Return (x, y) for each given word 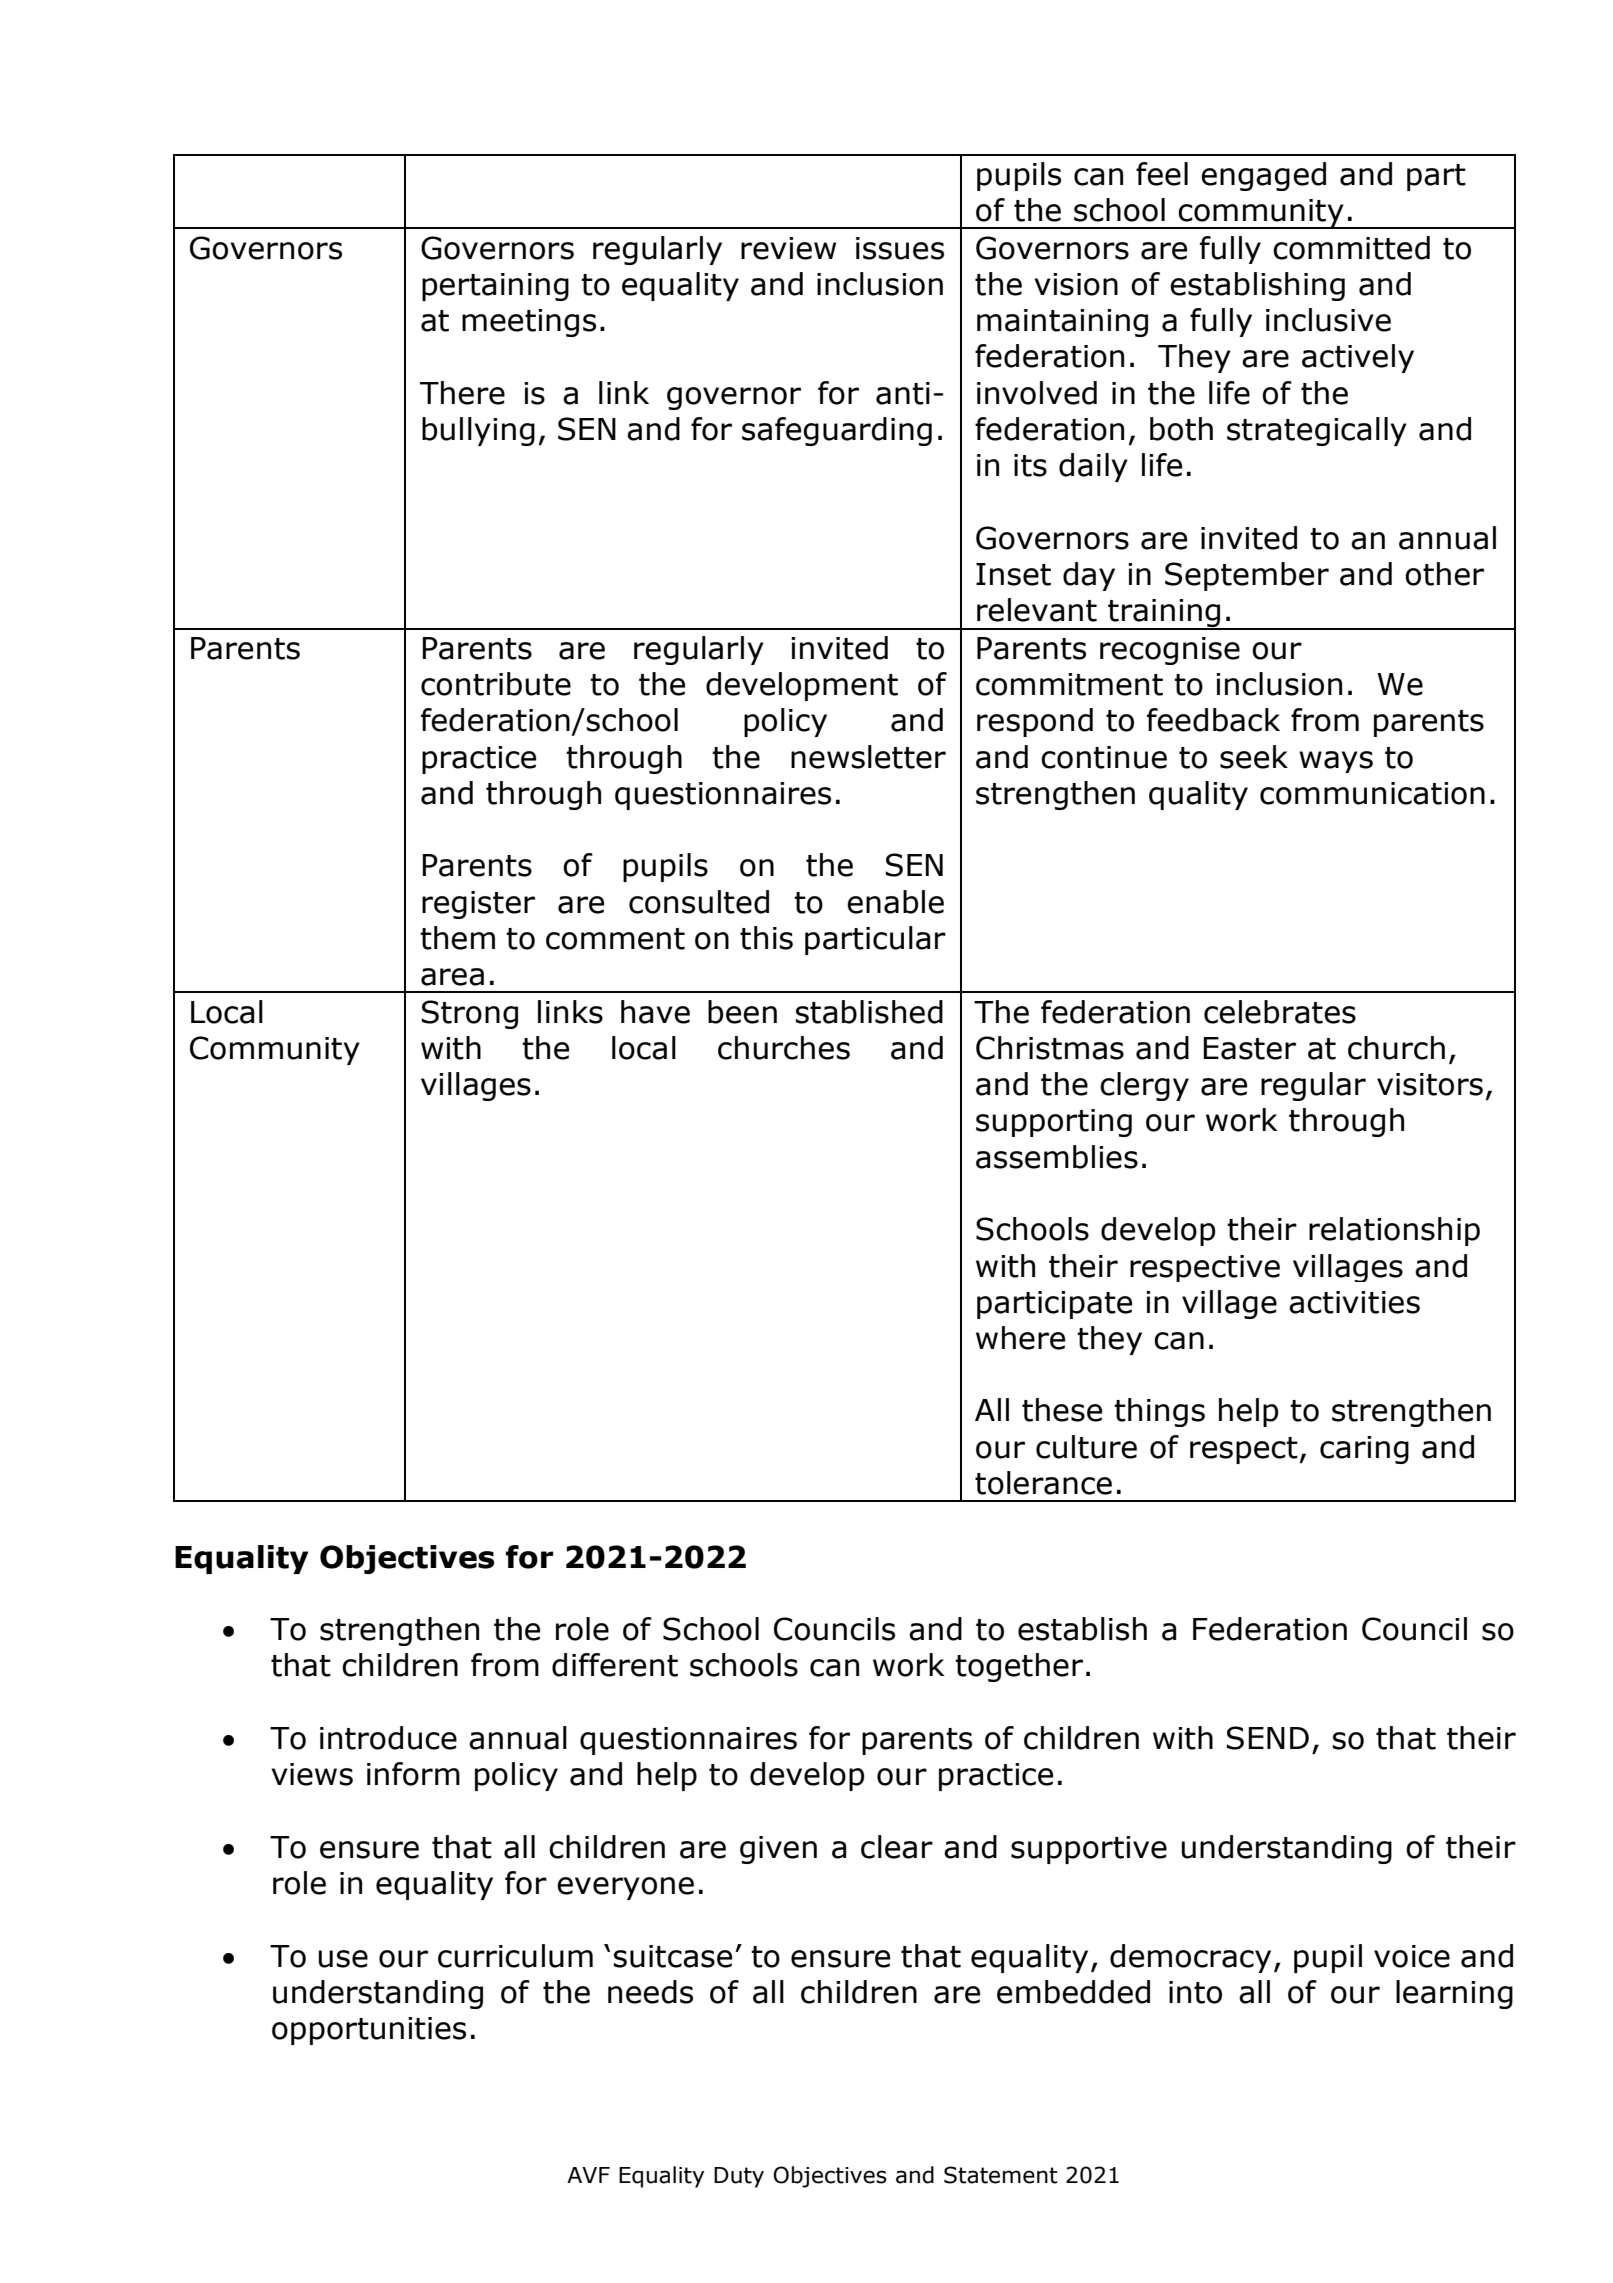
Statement (1001, 2175)
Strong (470, 1014)
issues (900, 248)
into (1195, 1992)
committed (1351, 248)
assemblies (1057, 1157)
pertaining (495, 287)
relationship (1394, 1231)
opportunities (369, 2031)
